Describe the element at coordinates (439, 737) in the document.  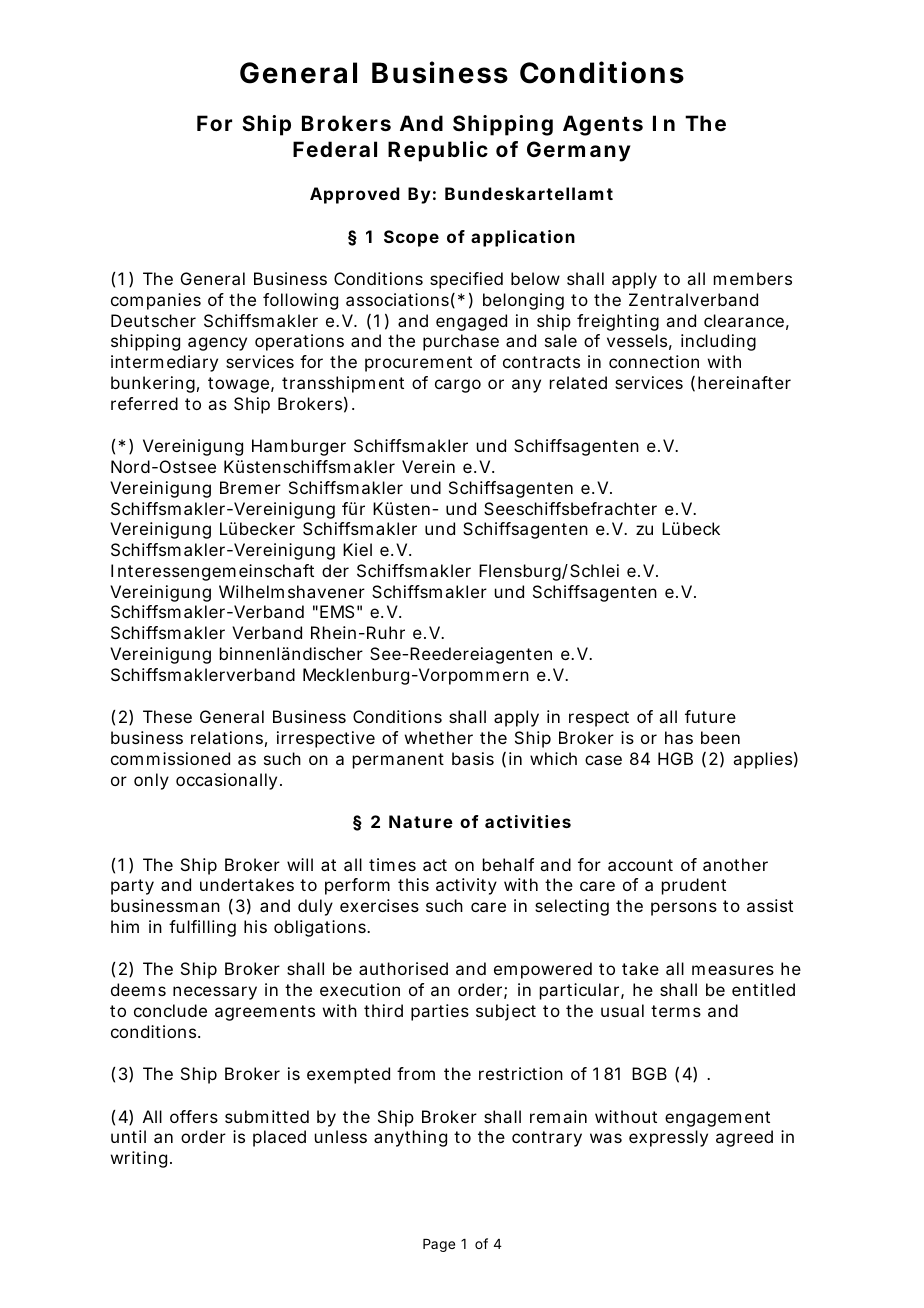
I see `whether` at that location.
